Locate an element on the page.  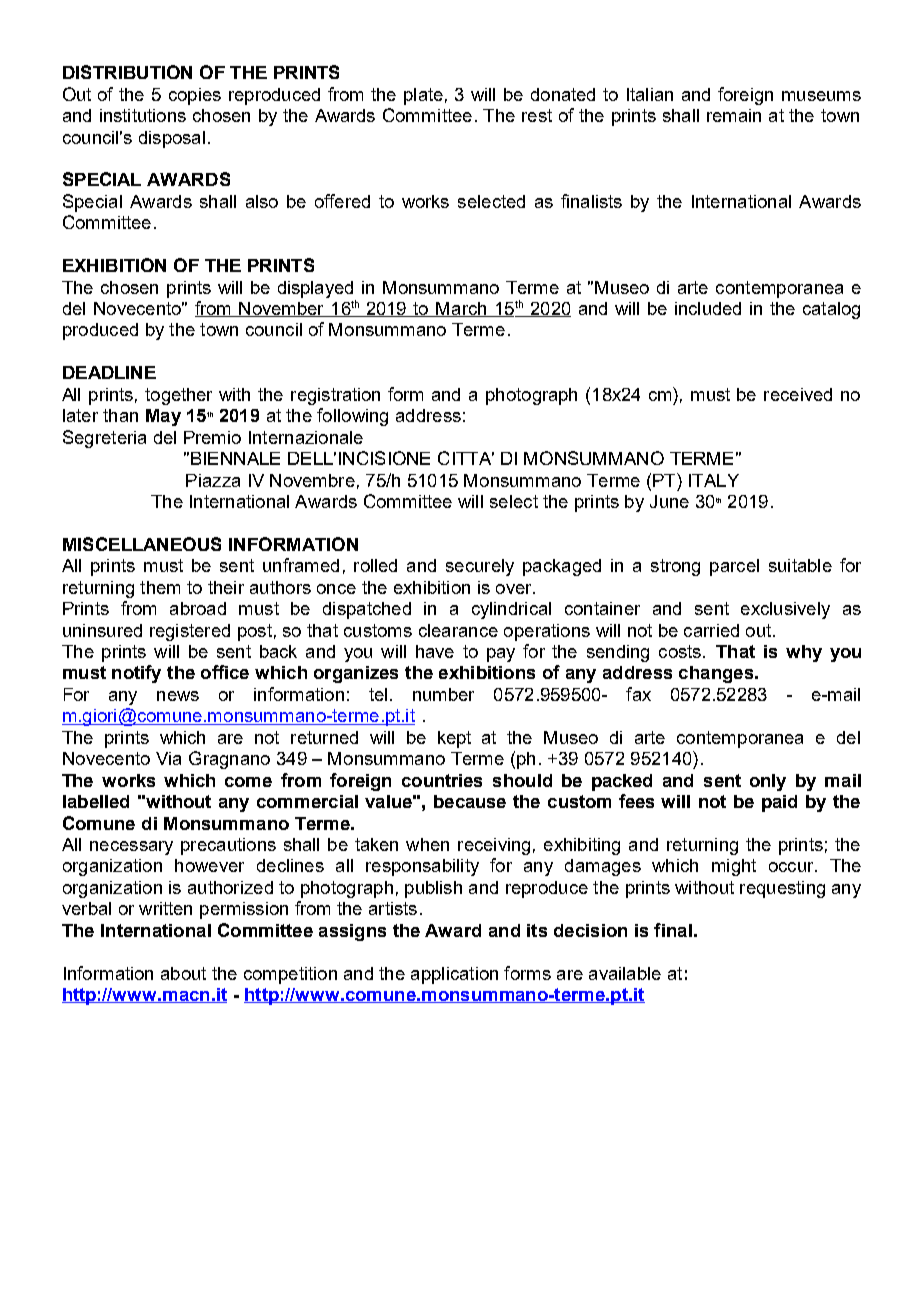
Via is located at coordinates (168, 758).
